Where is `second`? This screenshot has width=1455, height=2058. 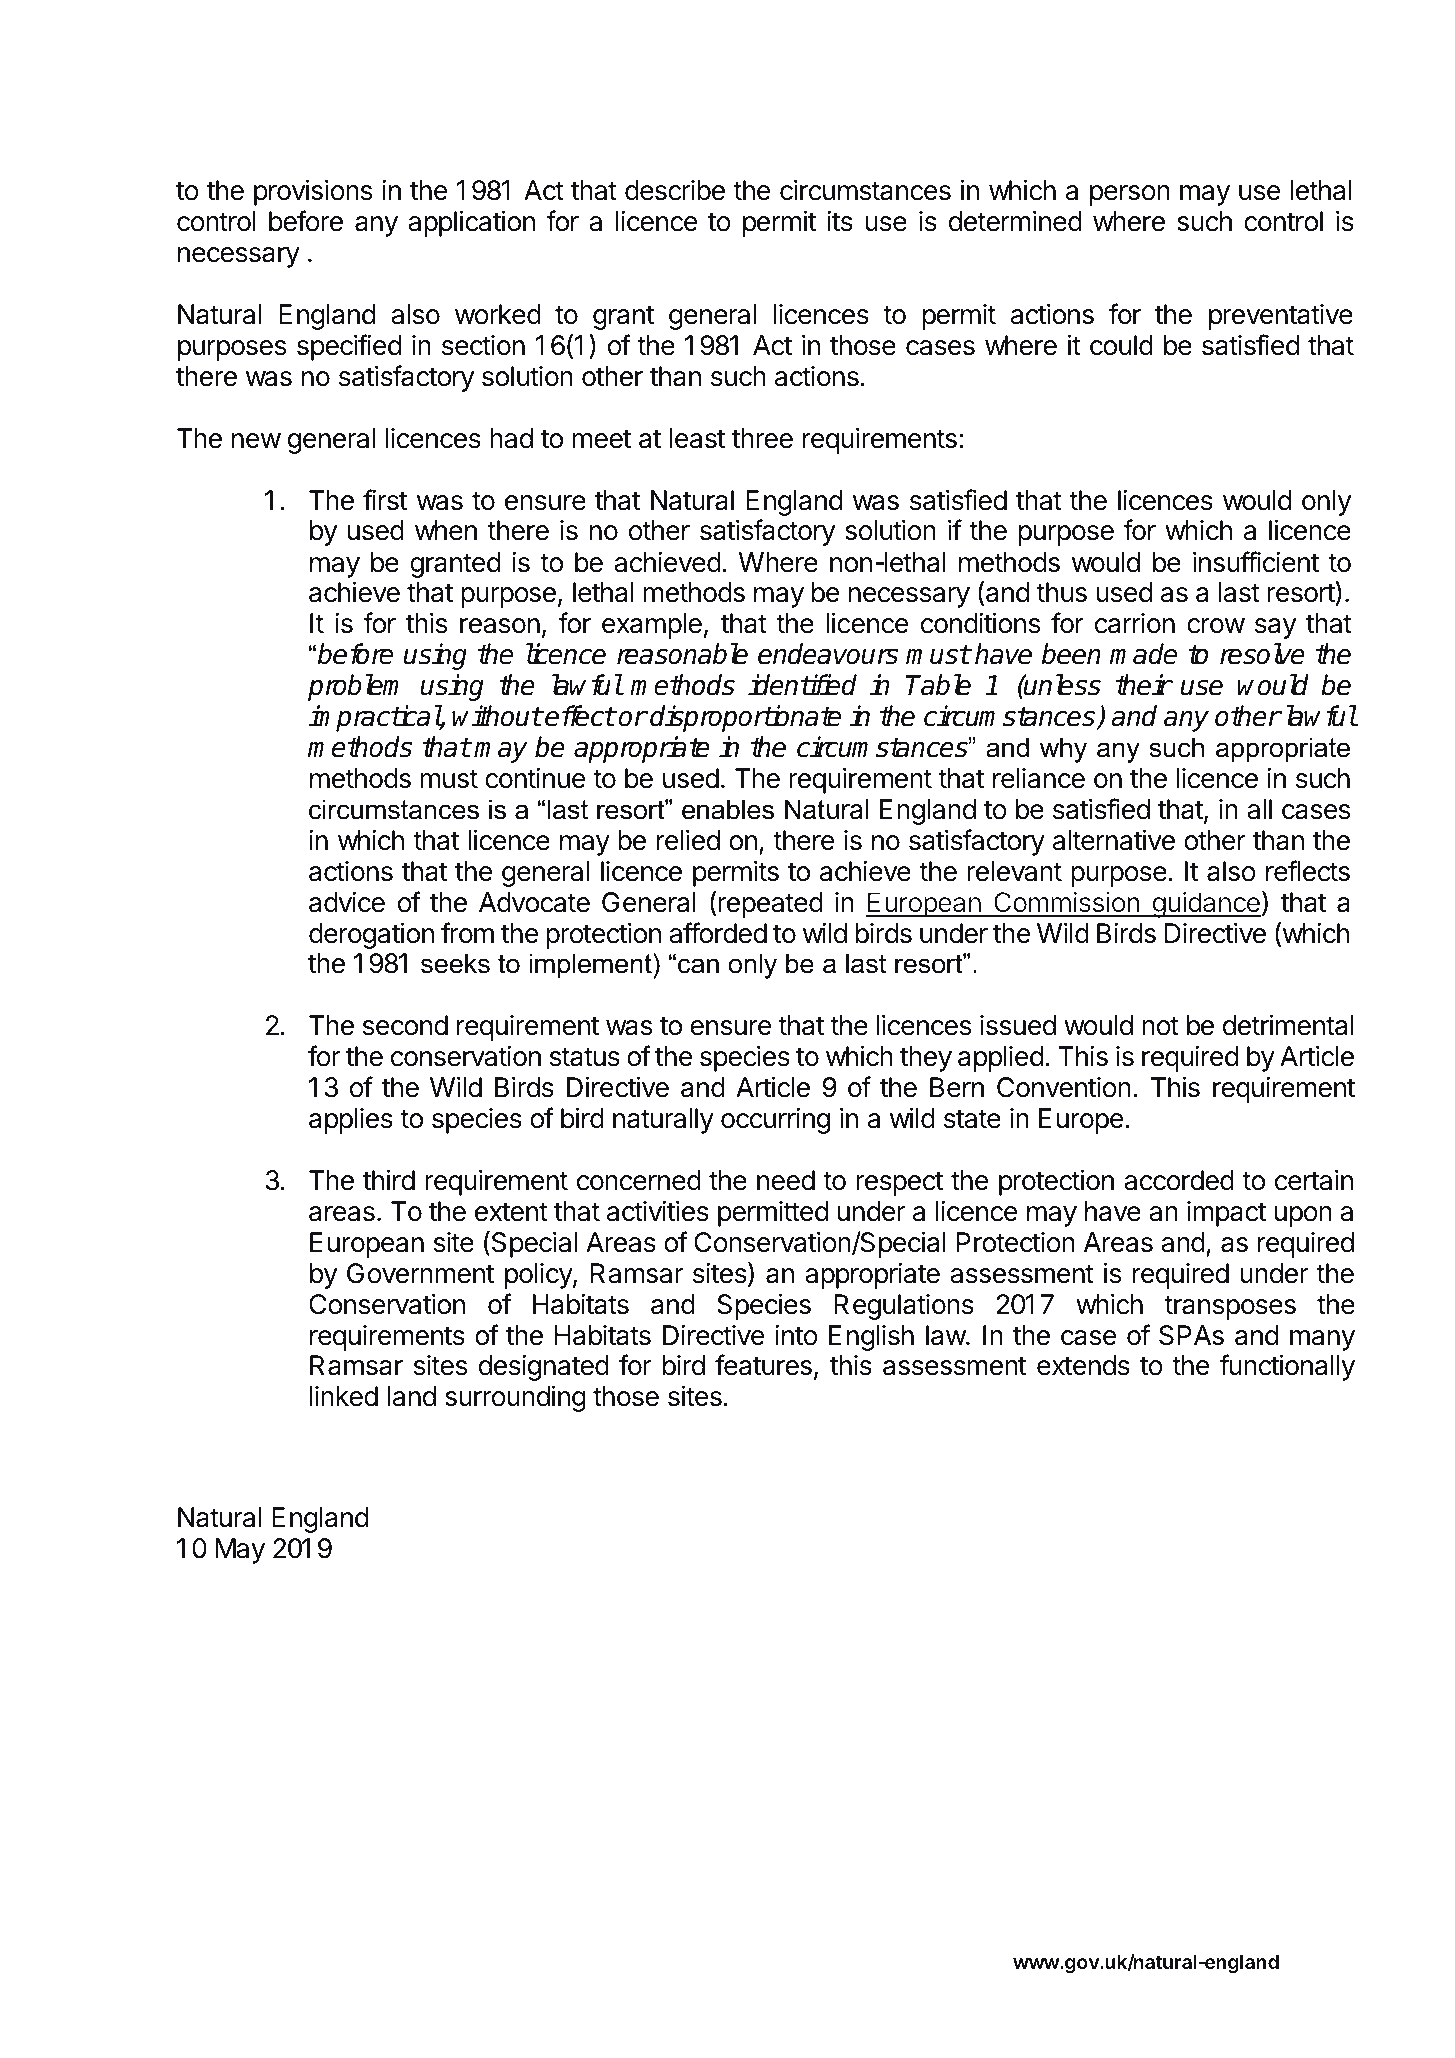 second is located at coordinates (405, 1025).
